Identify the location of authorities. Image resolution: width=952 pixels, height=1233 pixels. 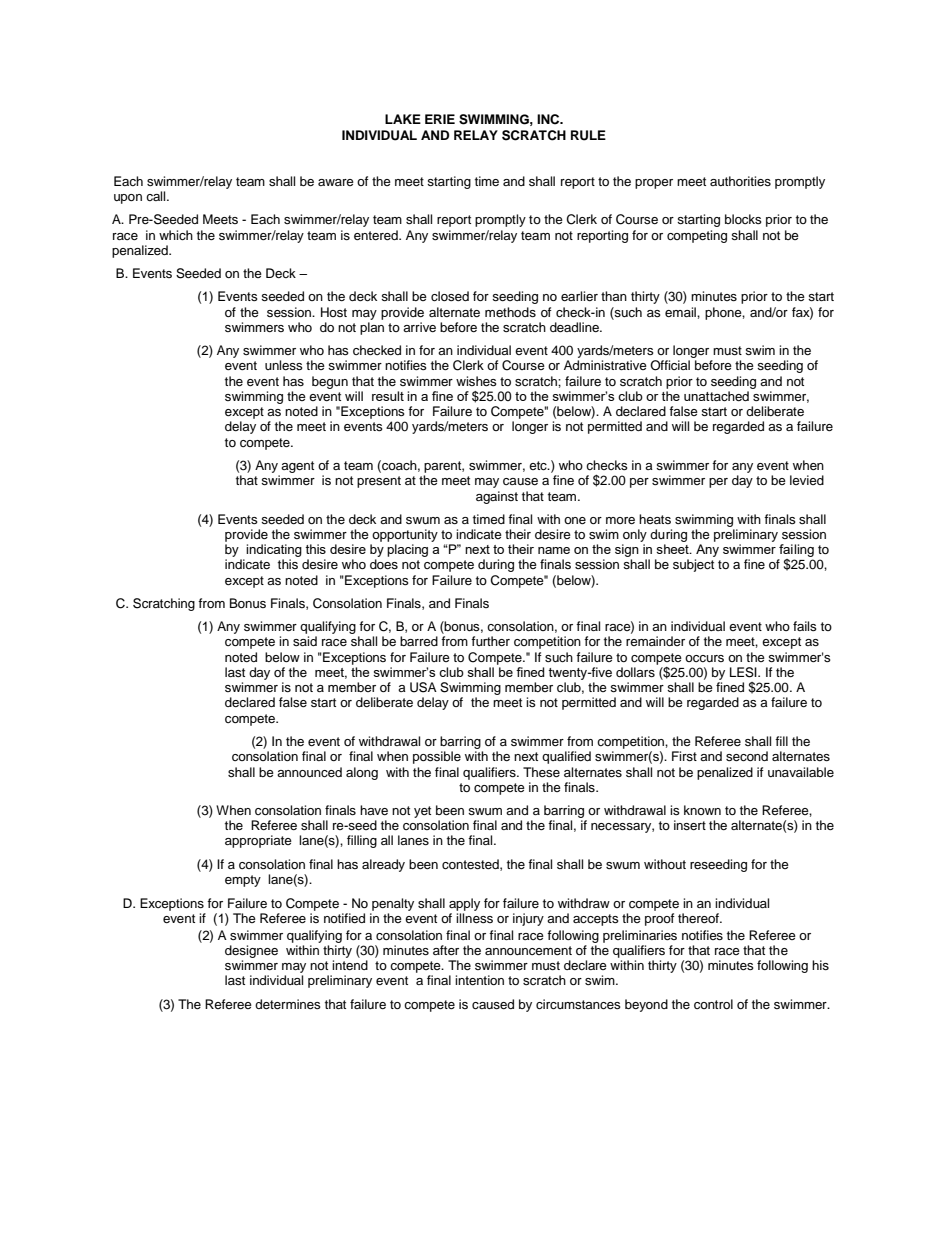
(740, 181).
